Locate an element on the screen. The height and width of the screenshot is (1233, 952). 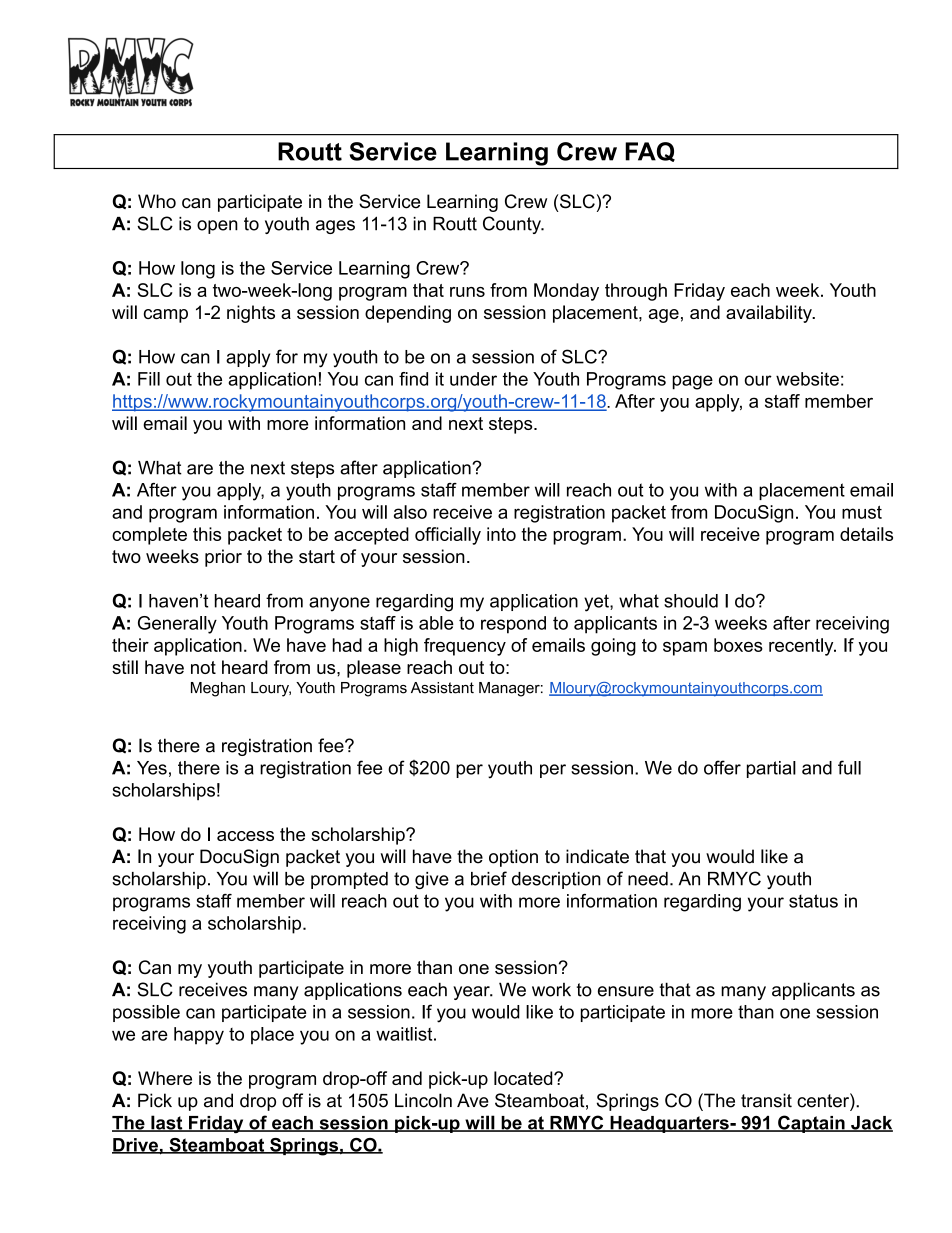
County is located at coordinates (513, 225).
